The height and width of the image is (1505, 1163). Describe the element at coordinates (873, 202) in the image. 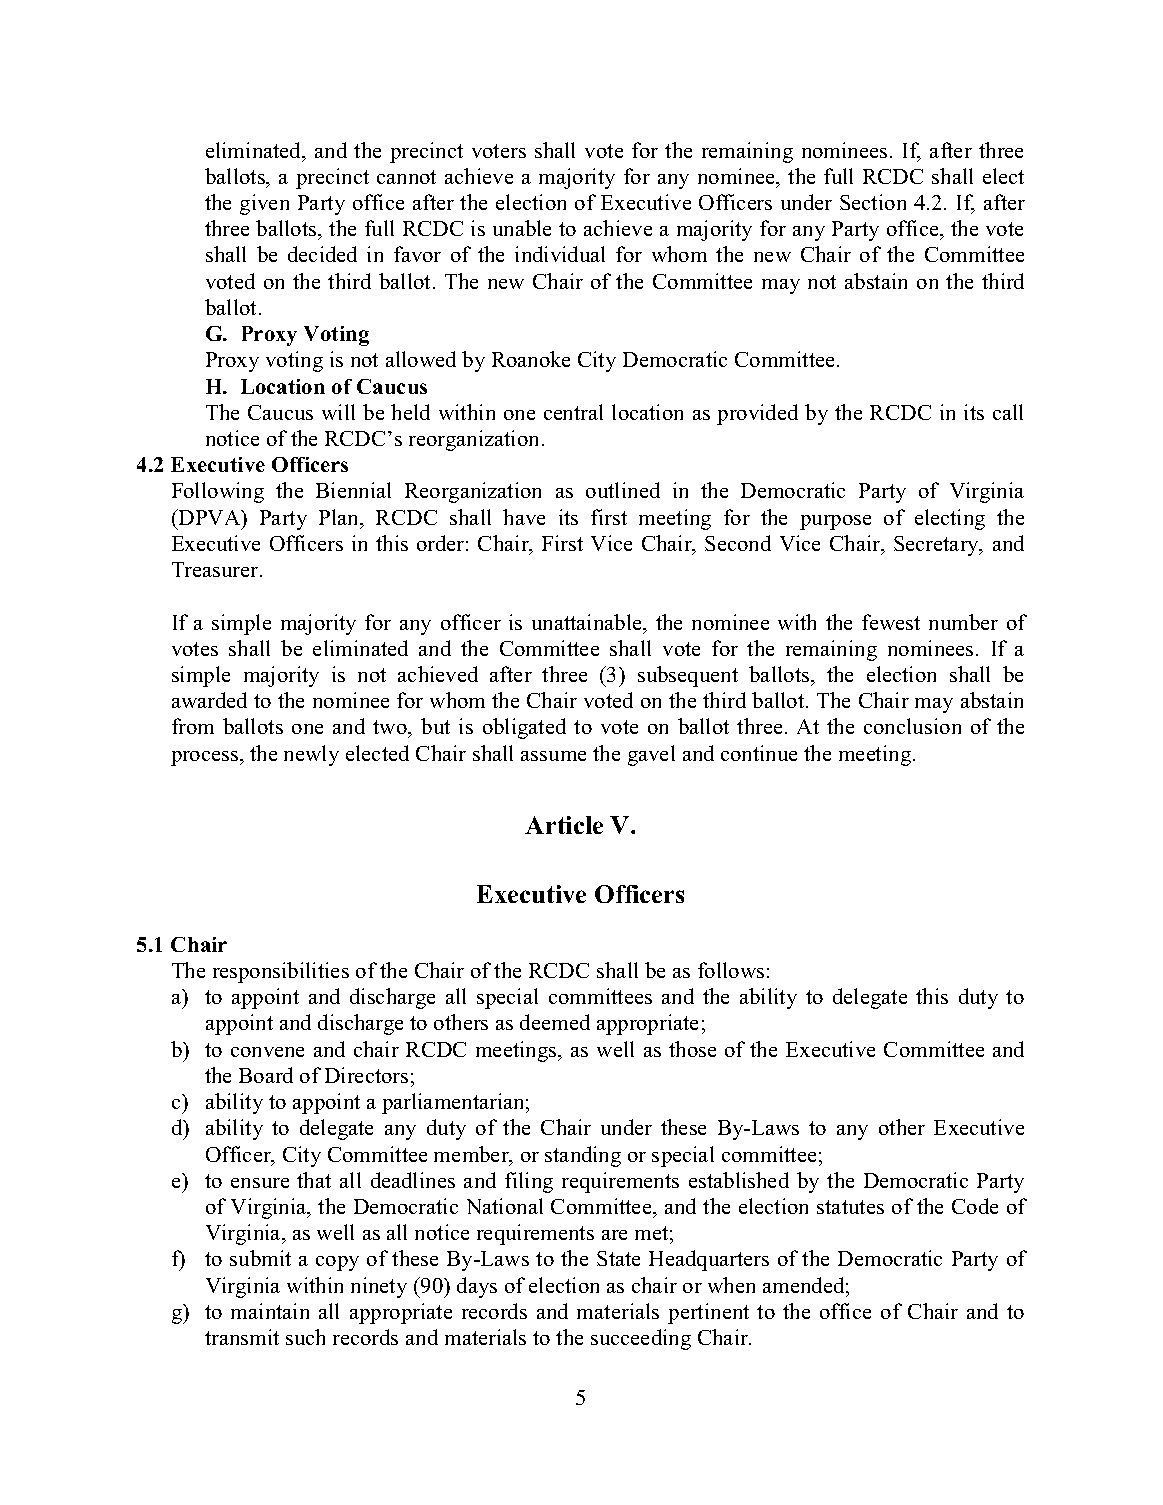

I see `Section` at that location.
